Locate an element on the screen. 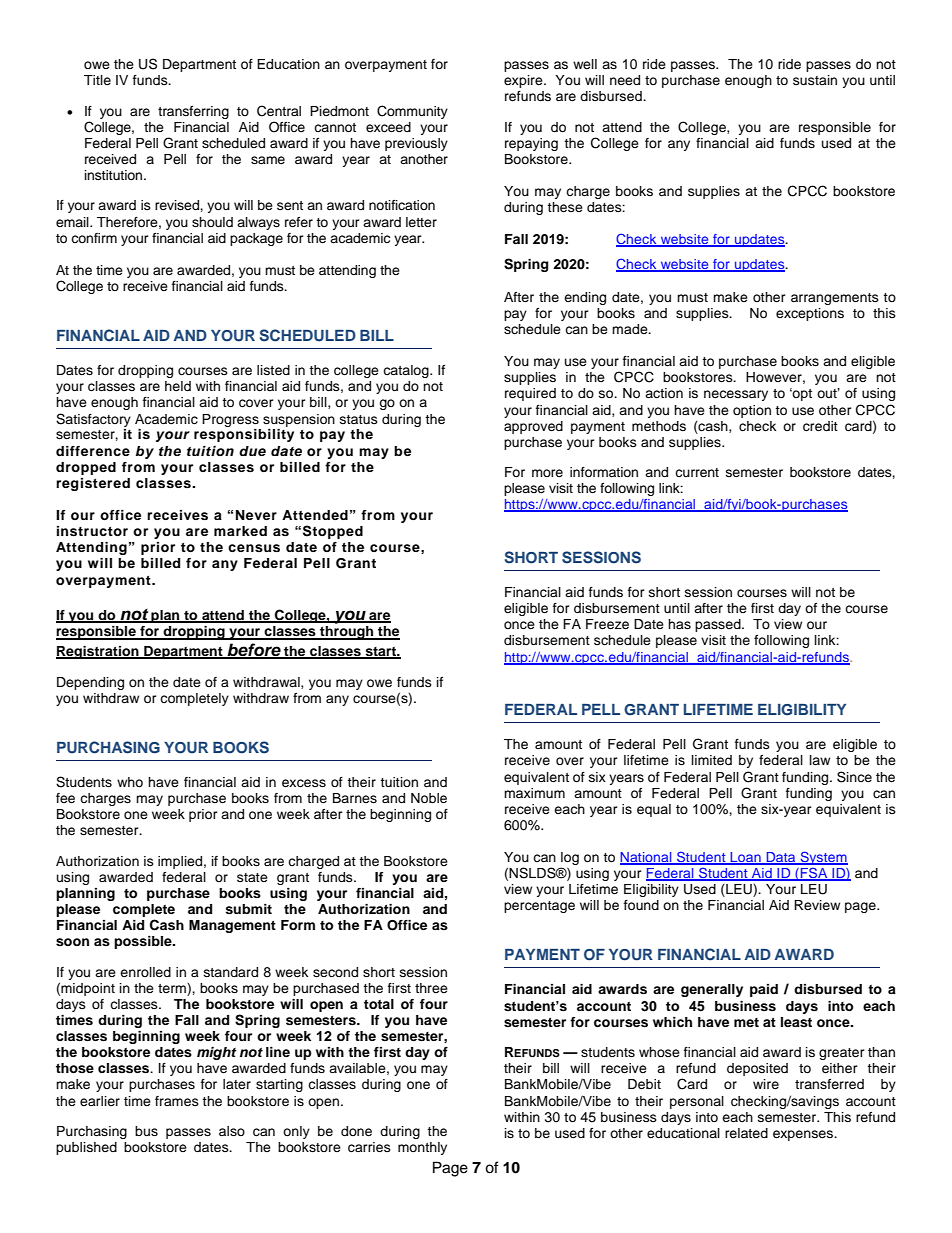 This screenshot has height=1233, width=952. expire is located at coordinates (524, 81).
